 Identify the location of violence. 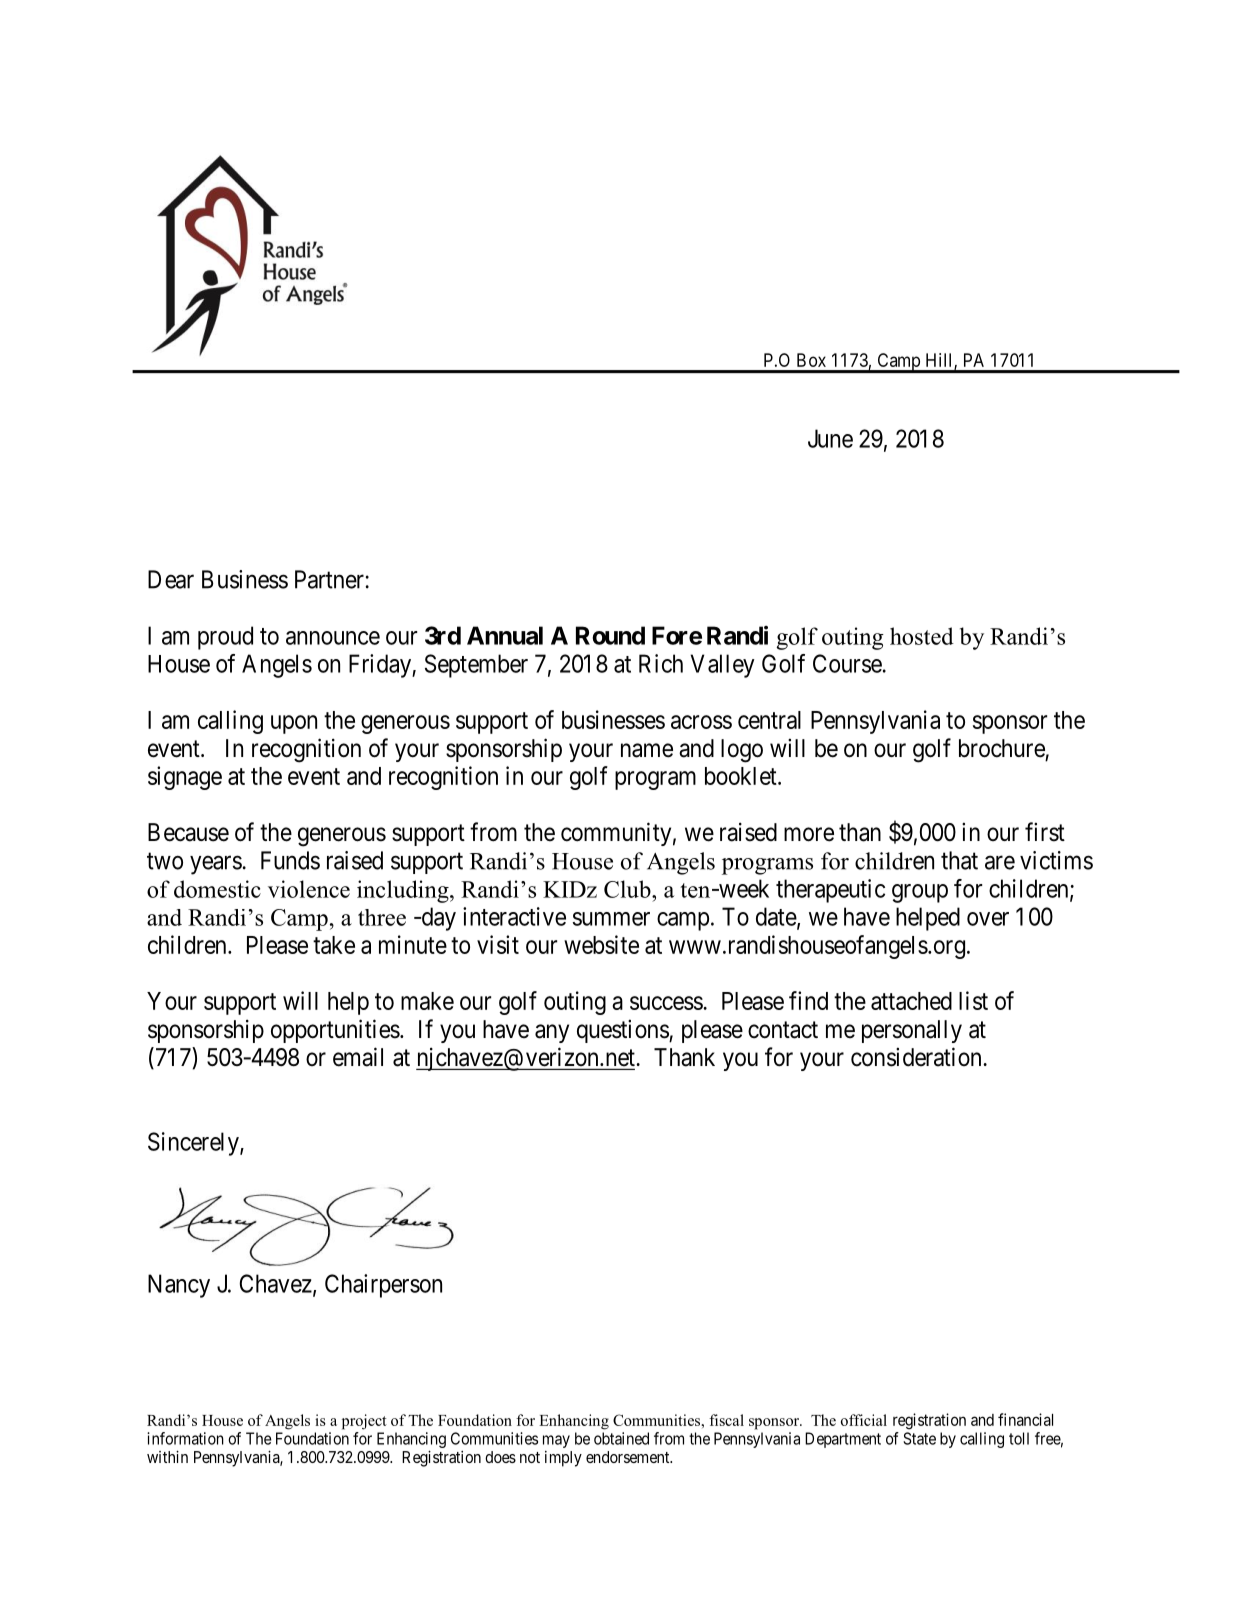
(309, 889).
